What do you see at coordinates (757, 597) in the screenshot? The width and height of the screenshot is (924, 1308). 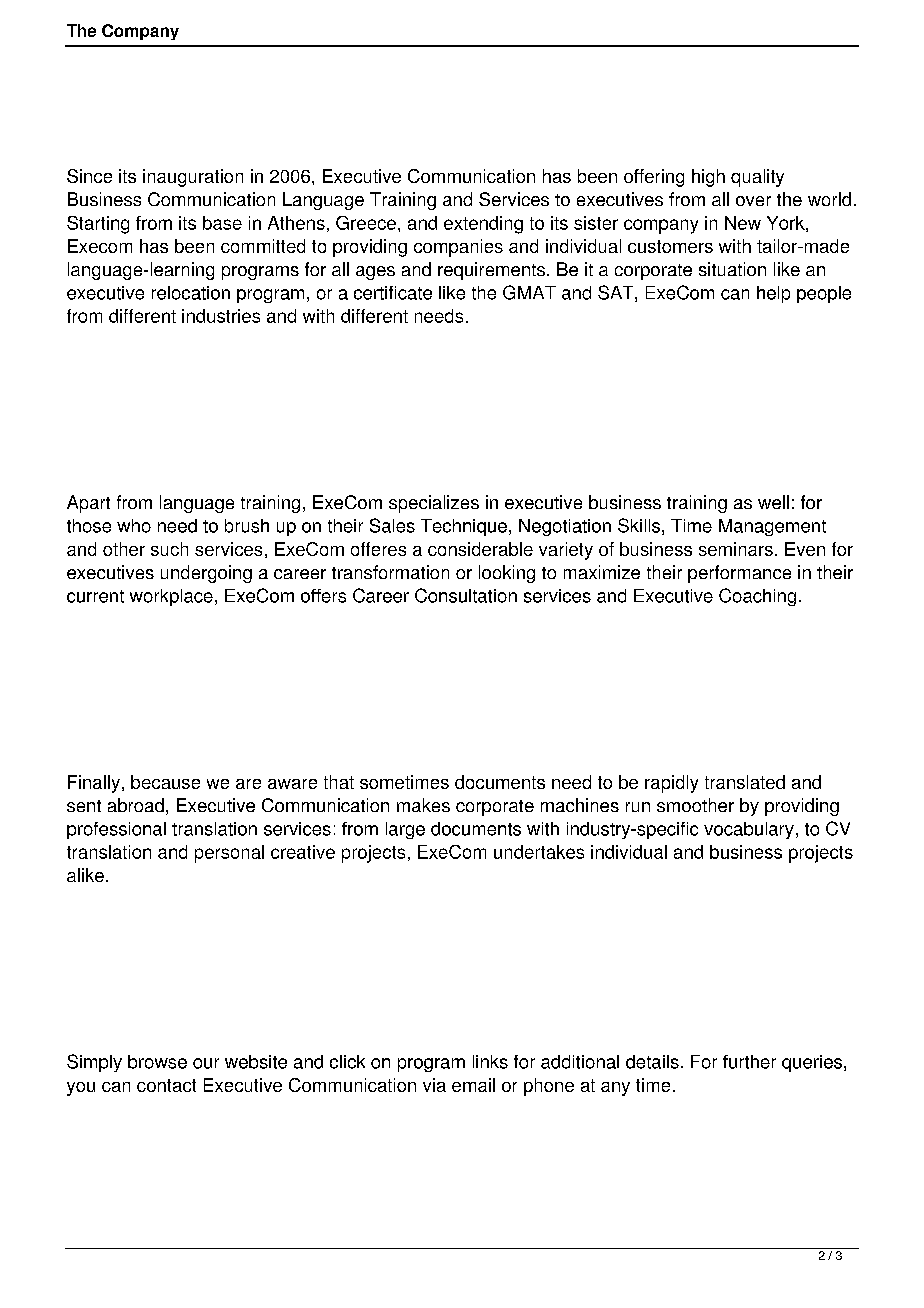 I see `Coaching` at bounding box center [757, 597].
